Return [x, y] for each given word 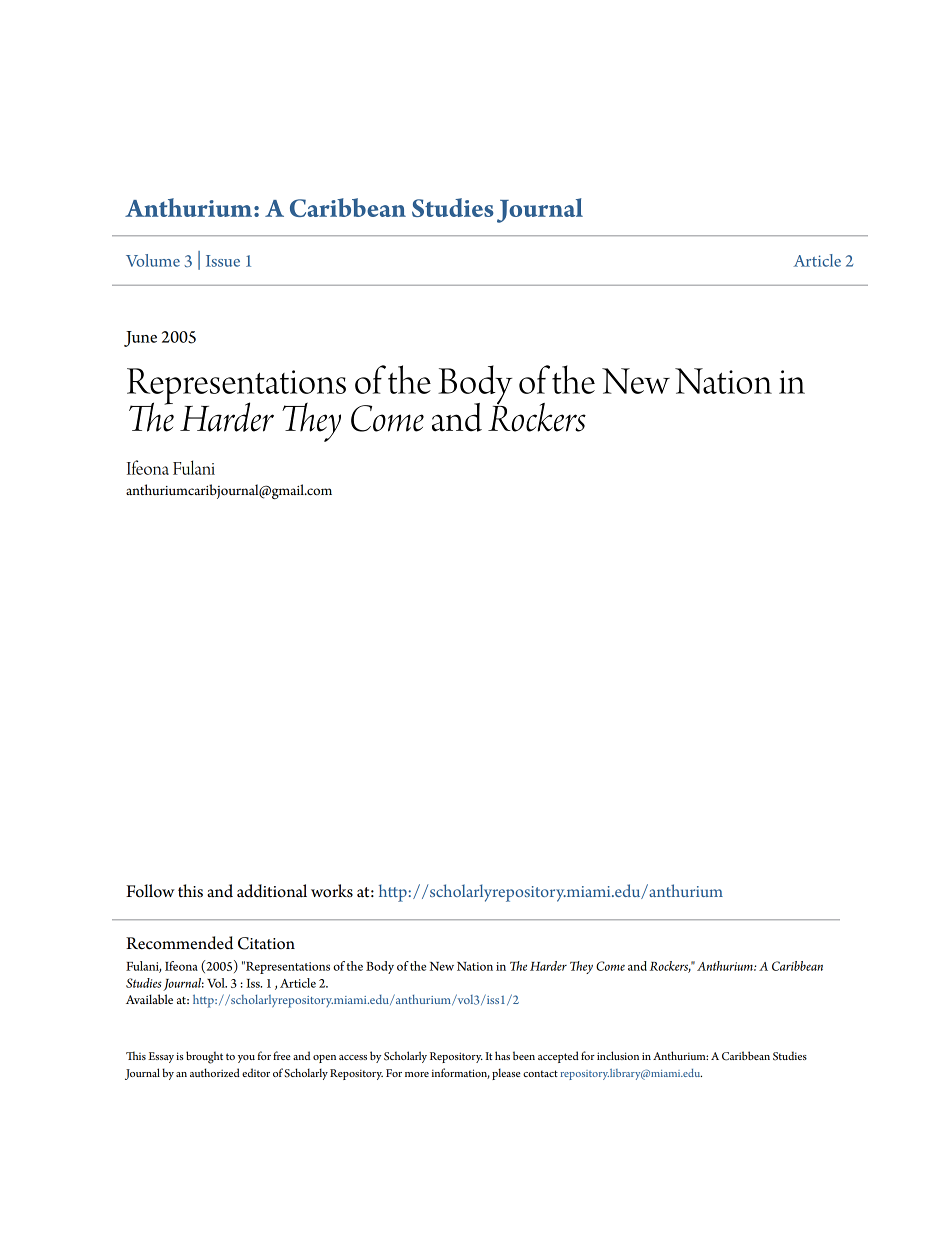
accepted [558, 1057]
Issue [223, 261]
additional [272, 891]
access [353, 1057]
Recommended [179, 943]
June [140, 339]
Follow [150, 891]
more [417, 1074]
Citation [266, 943]
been [524, 1055]
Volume [153, 260]
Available [149, 999]
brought [204, 1057]
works [332, 891]
